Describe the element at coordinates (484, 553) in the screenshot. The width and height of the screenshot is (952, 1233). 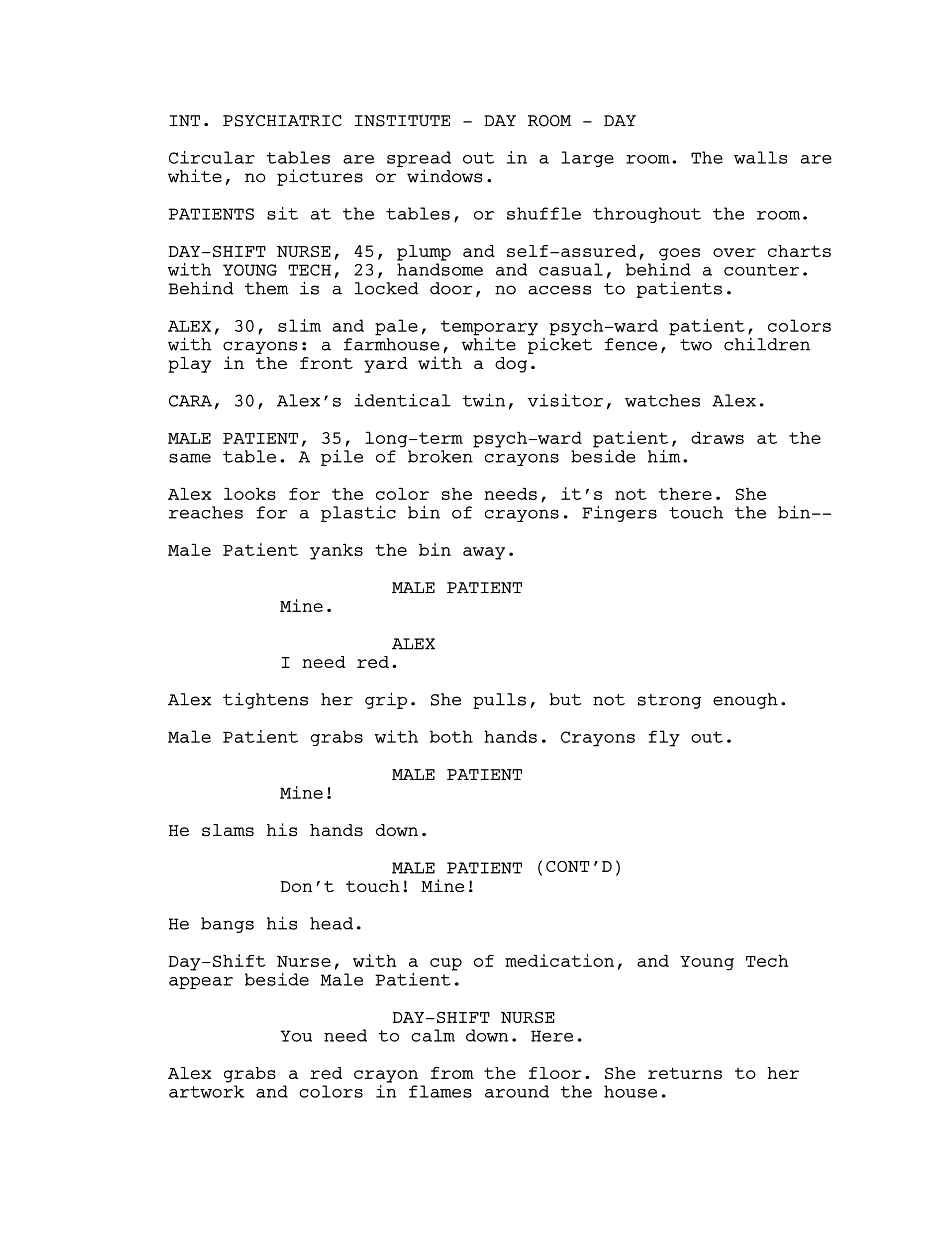
I see `away` at that location.
